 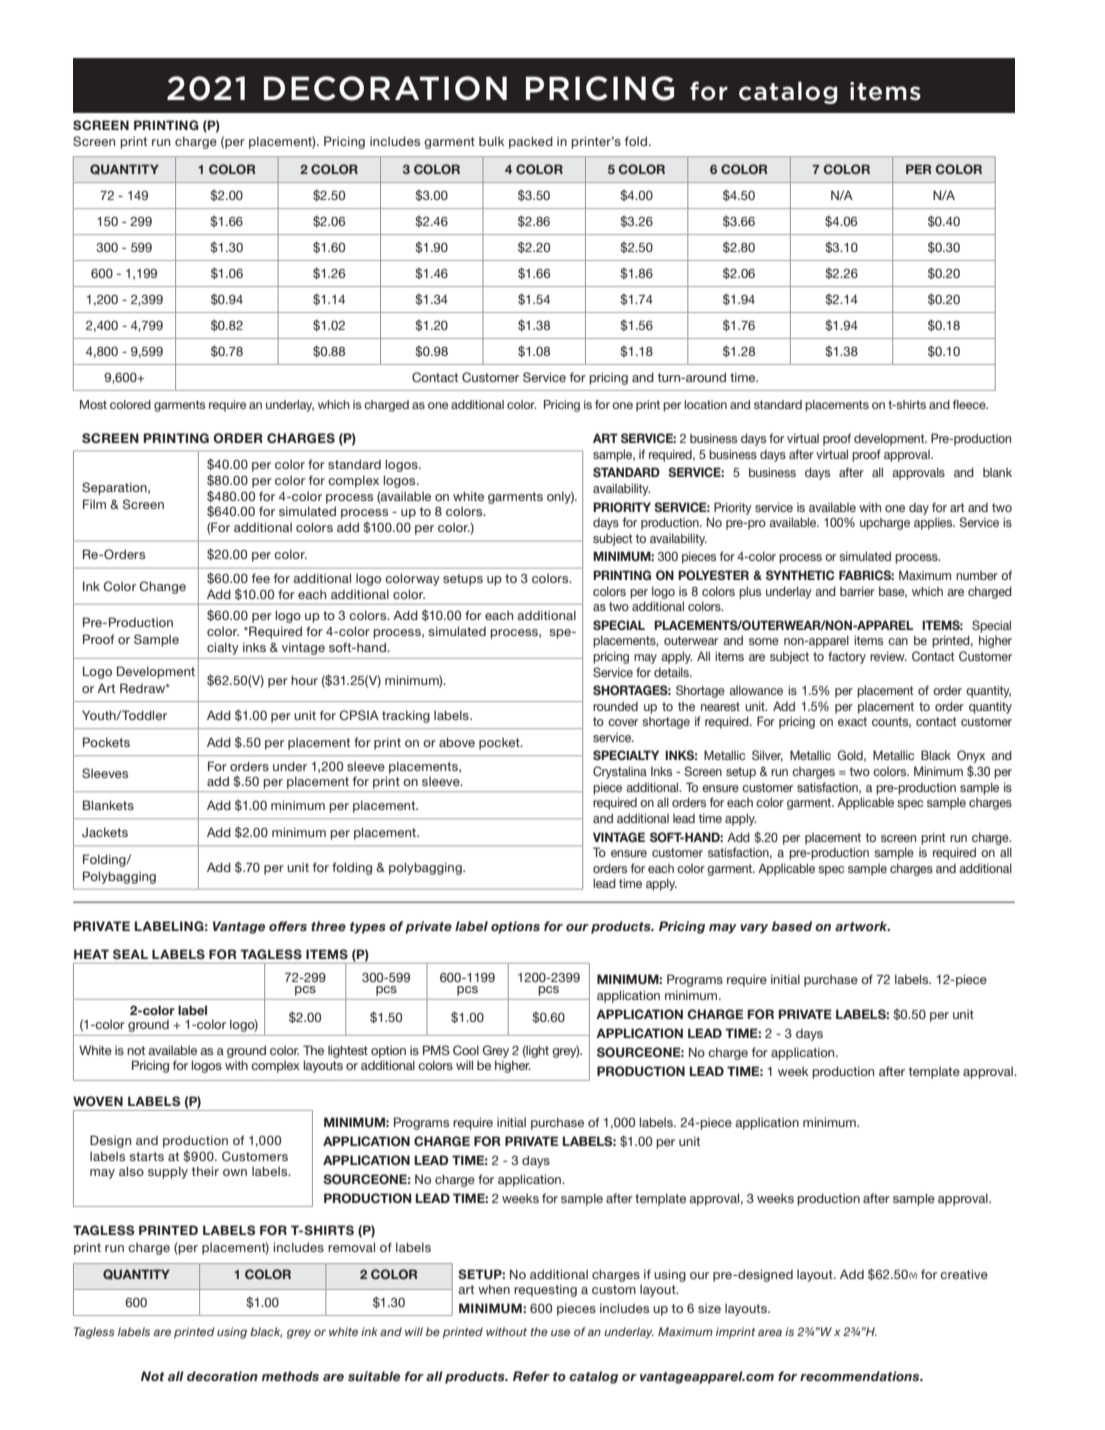 I want to click on WOVEN, so click(x=98, y=1101).
